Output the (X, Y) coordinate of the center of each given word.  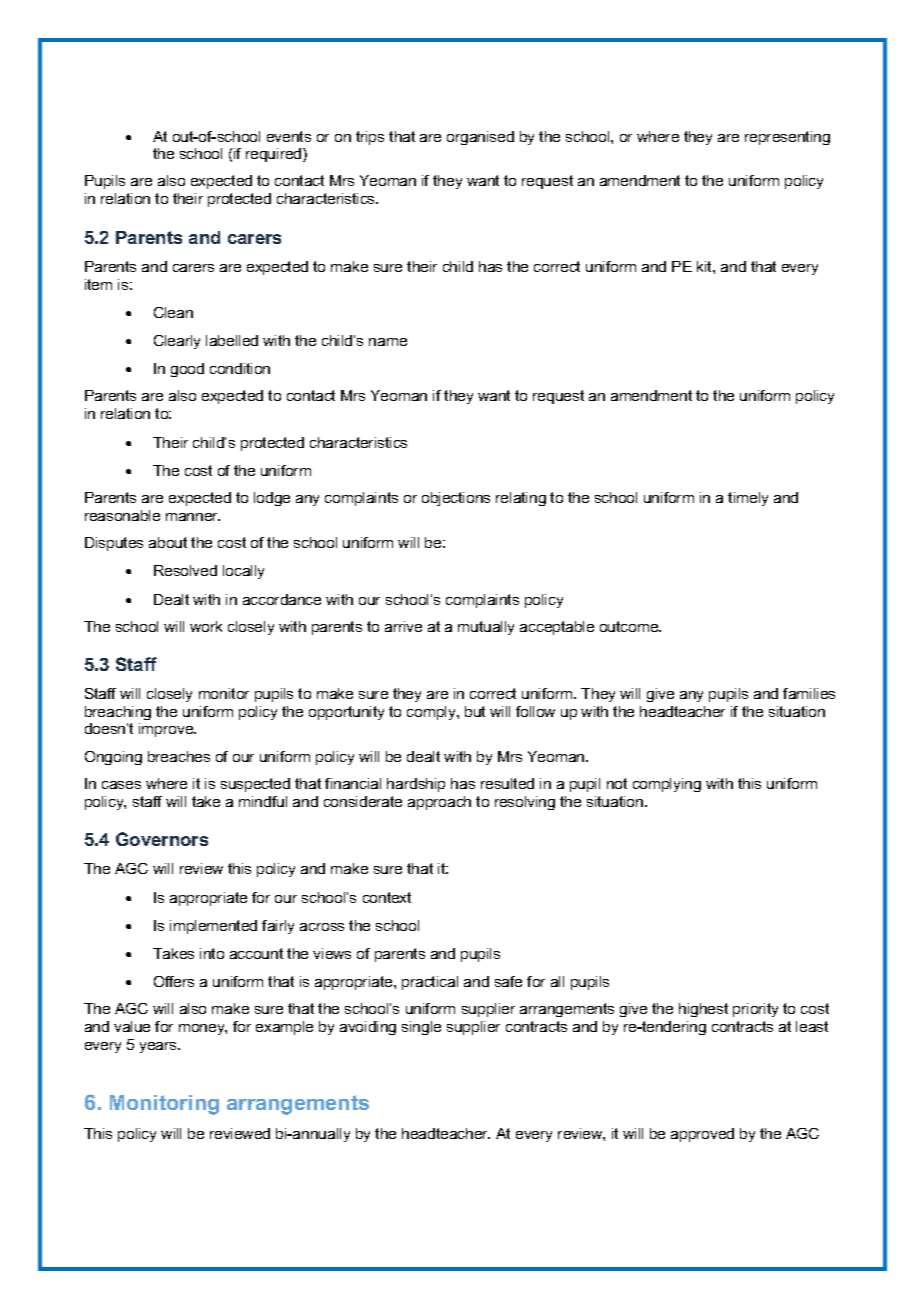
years (159, 1047)
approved (702, 1135)
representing (787, 138)
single (421, 1028)
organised (480, 138)
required (275, 155)
